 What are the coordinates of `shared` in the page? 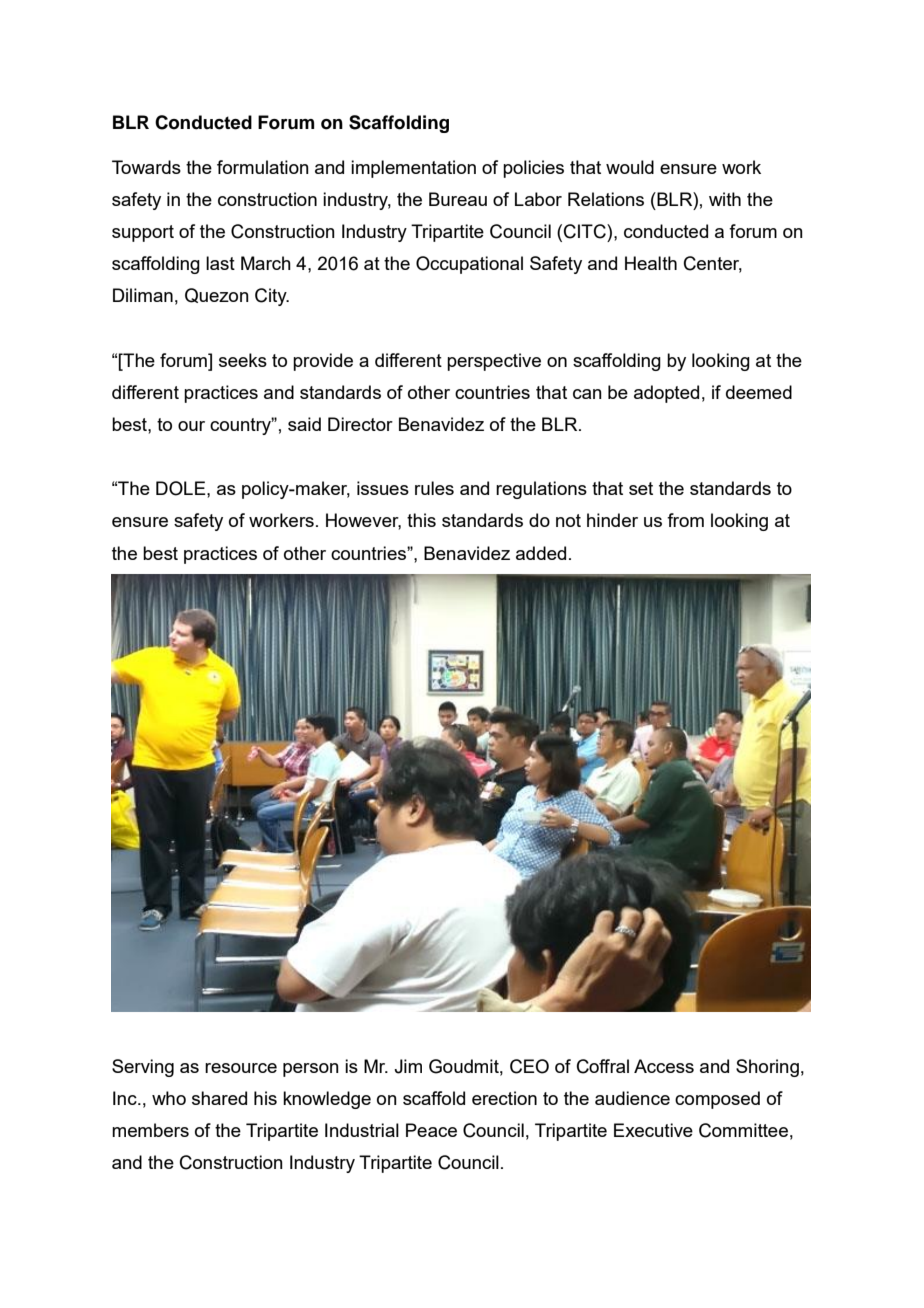 It's located at (219, 1098).
